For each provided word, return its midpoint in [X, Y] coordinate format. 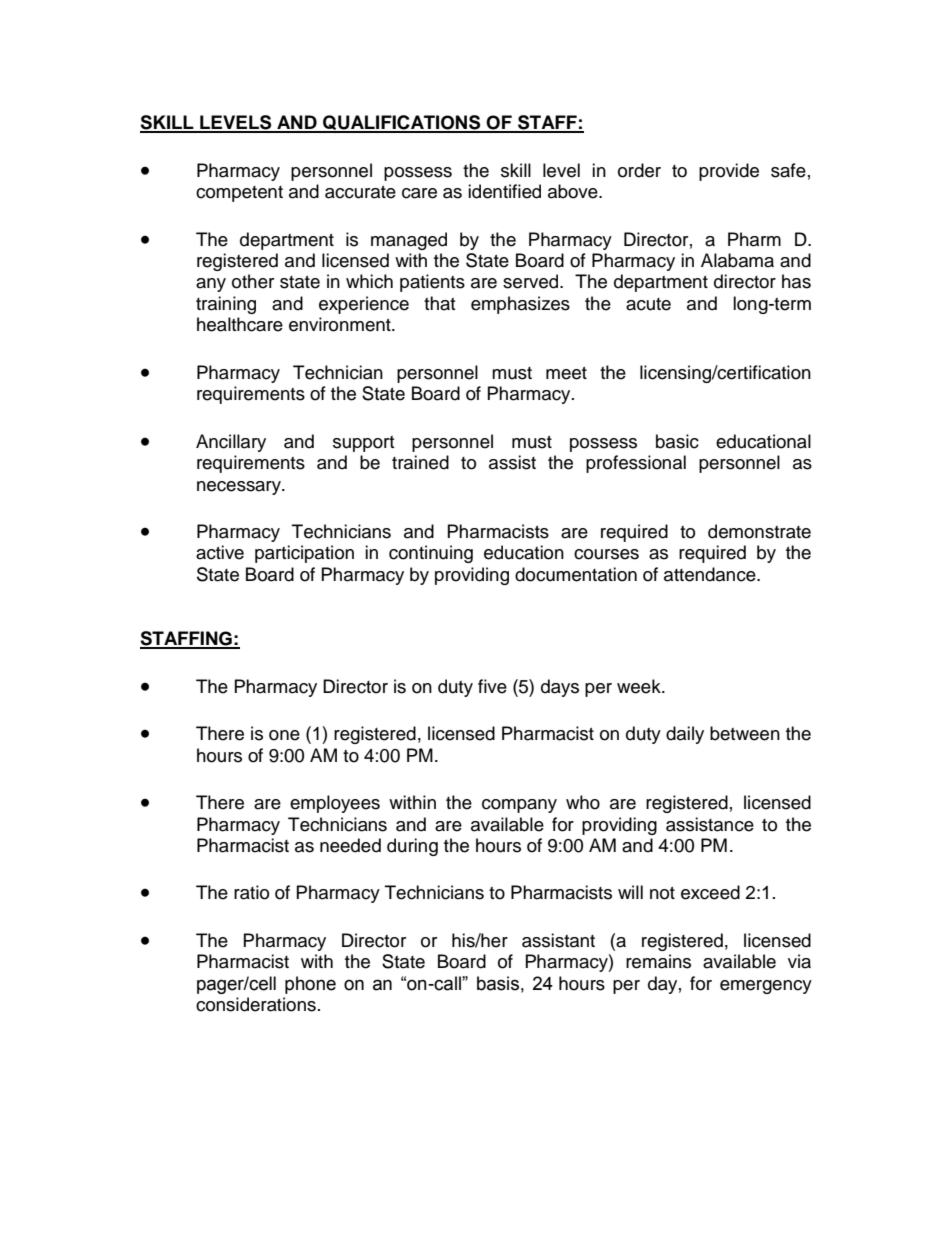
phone [310, 985]
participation [304, 554]
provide [729, 172]
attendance [711, 574]
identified [504, 191]
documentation [576, 574]
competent [239, 194]
